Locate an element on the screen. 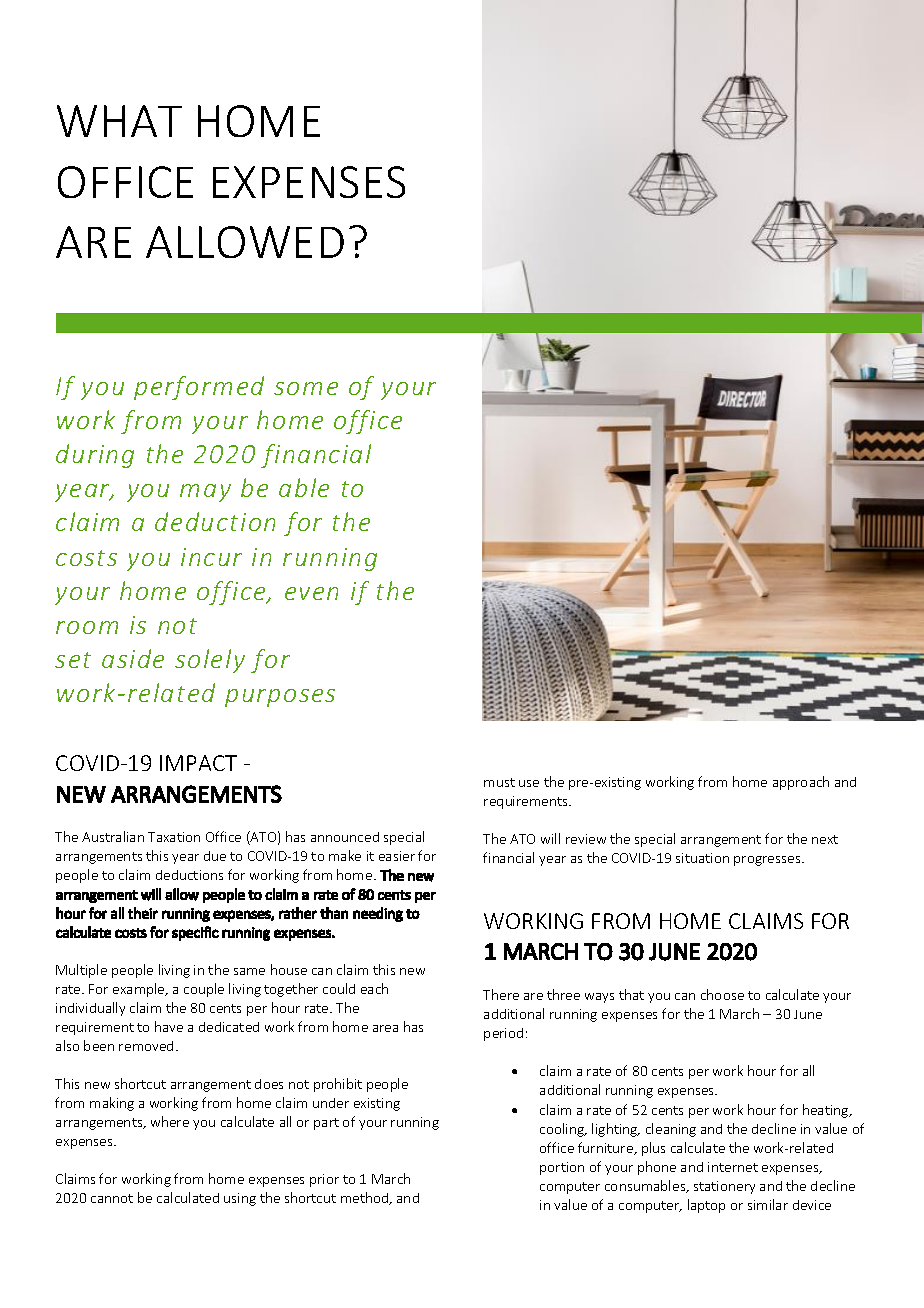 This screenshot has width=924, height=1308. must is located at coordinates (499, 782).
